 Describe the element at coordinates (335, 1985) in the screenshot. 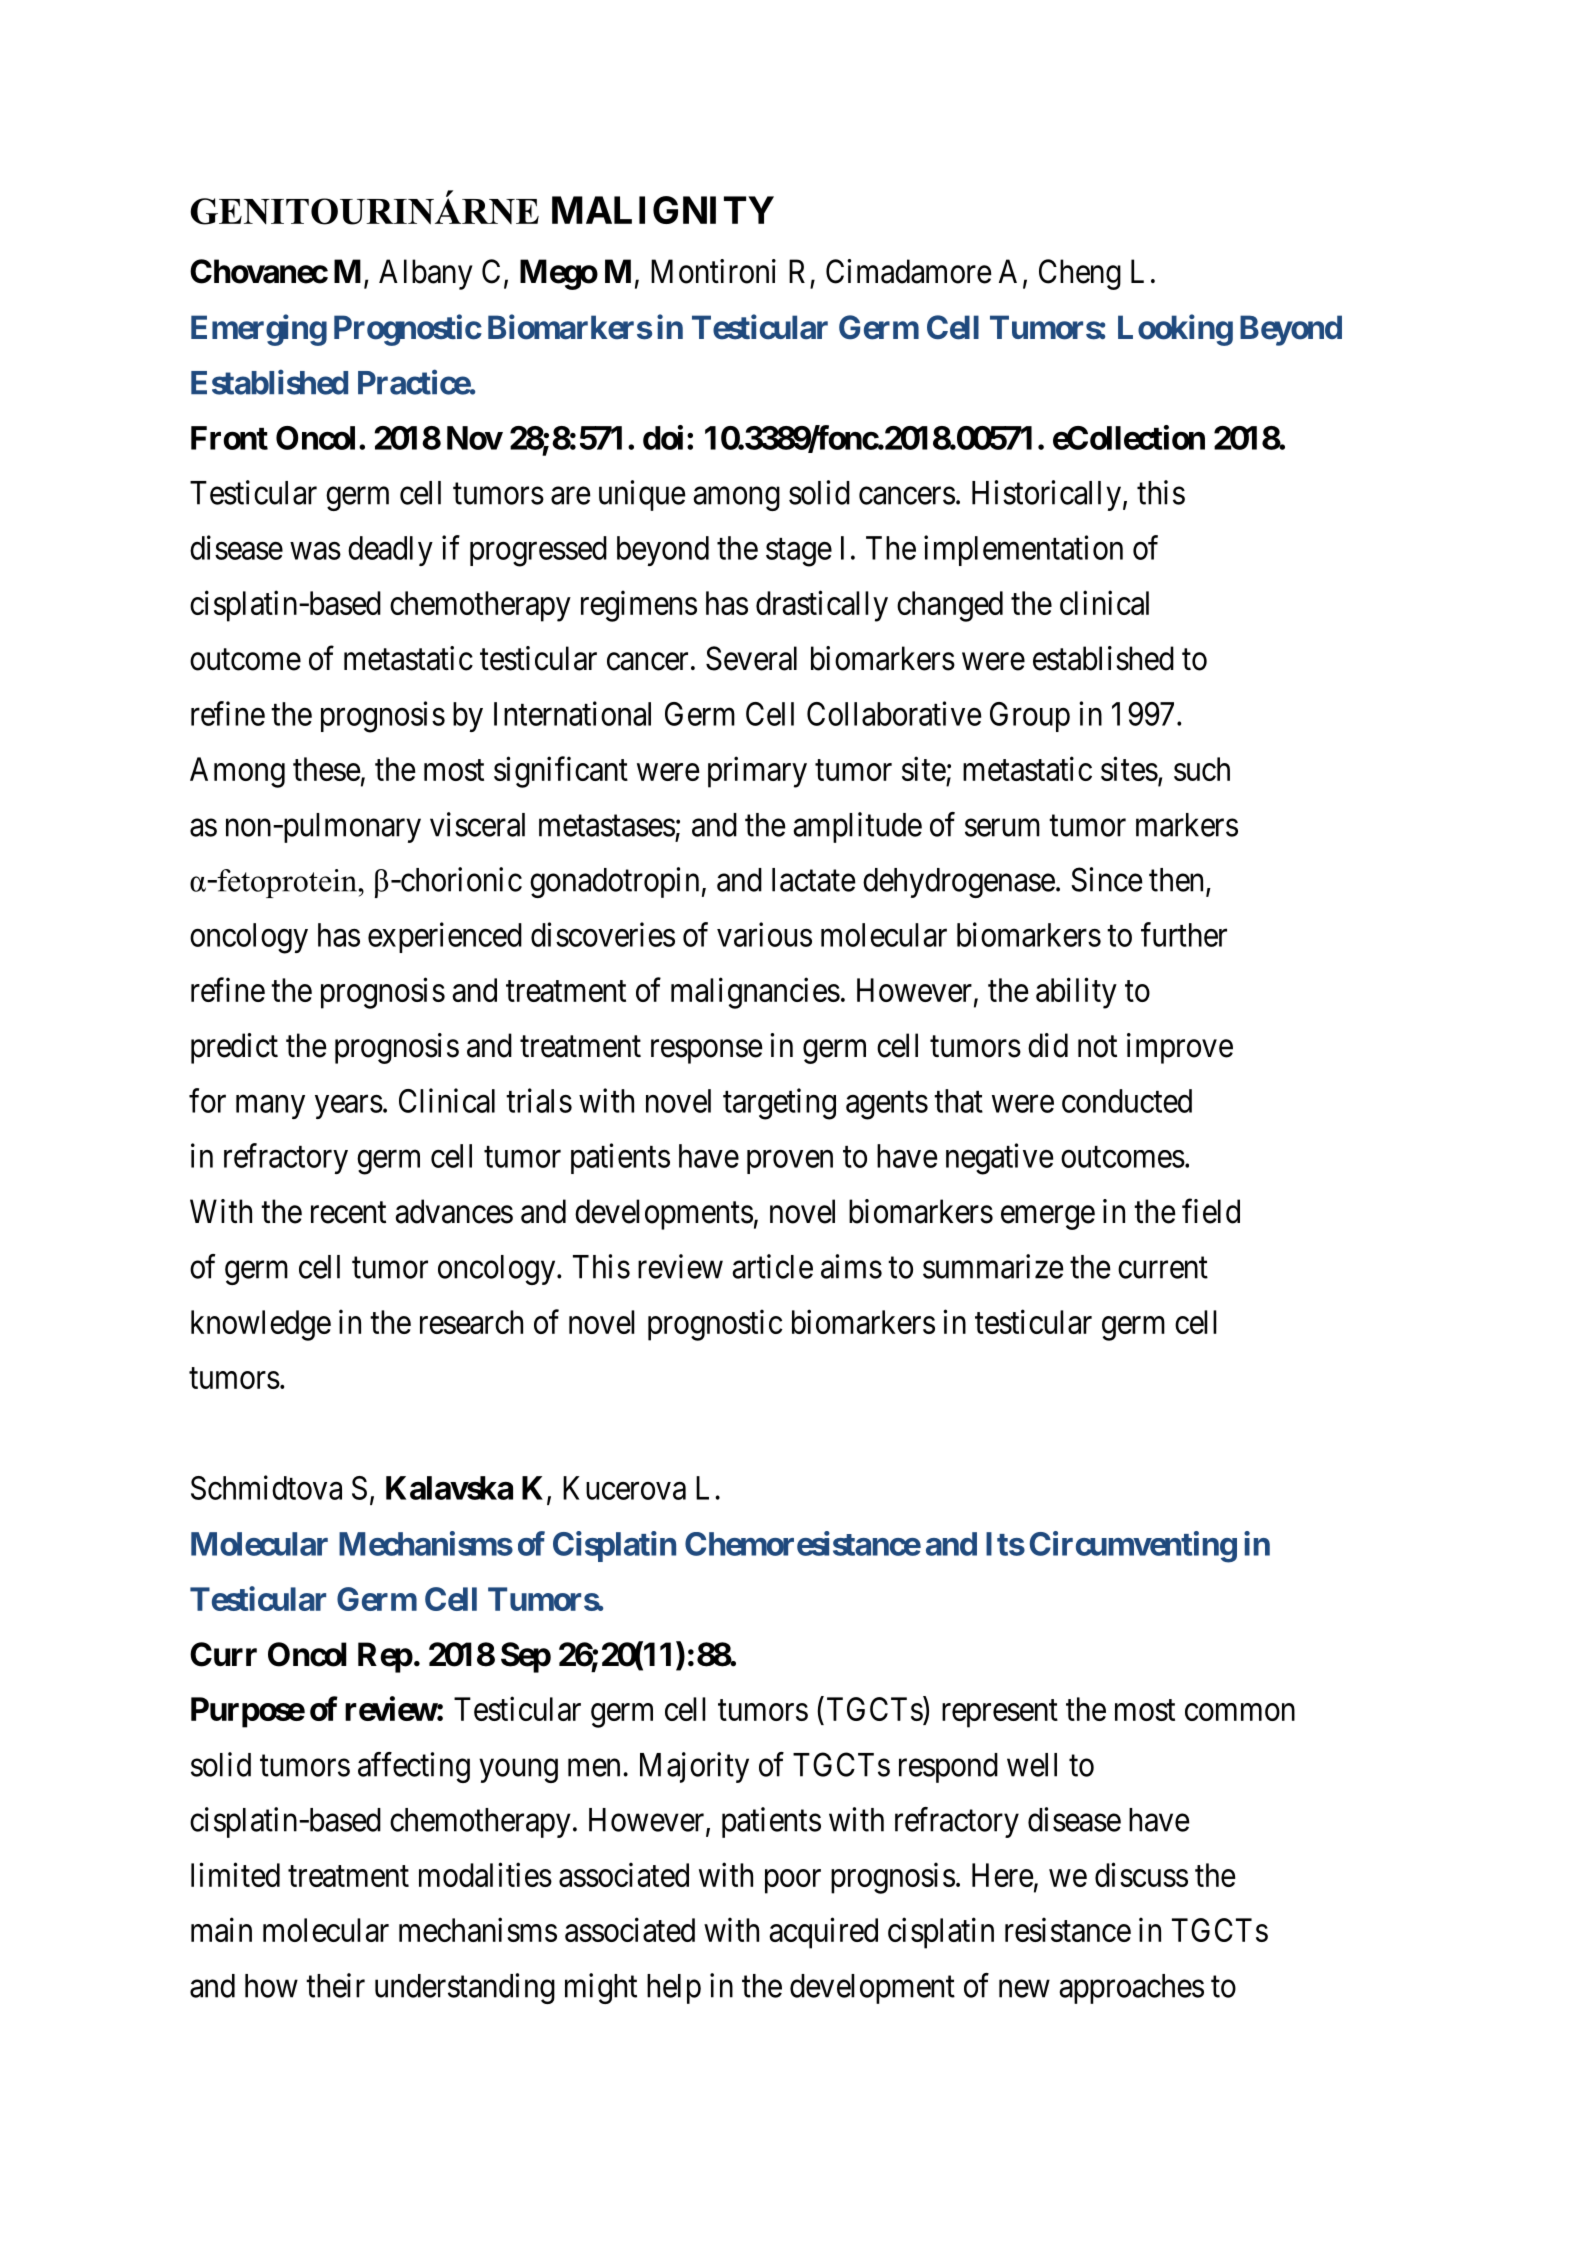

I see `their` at that location.
